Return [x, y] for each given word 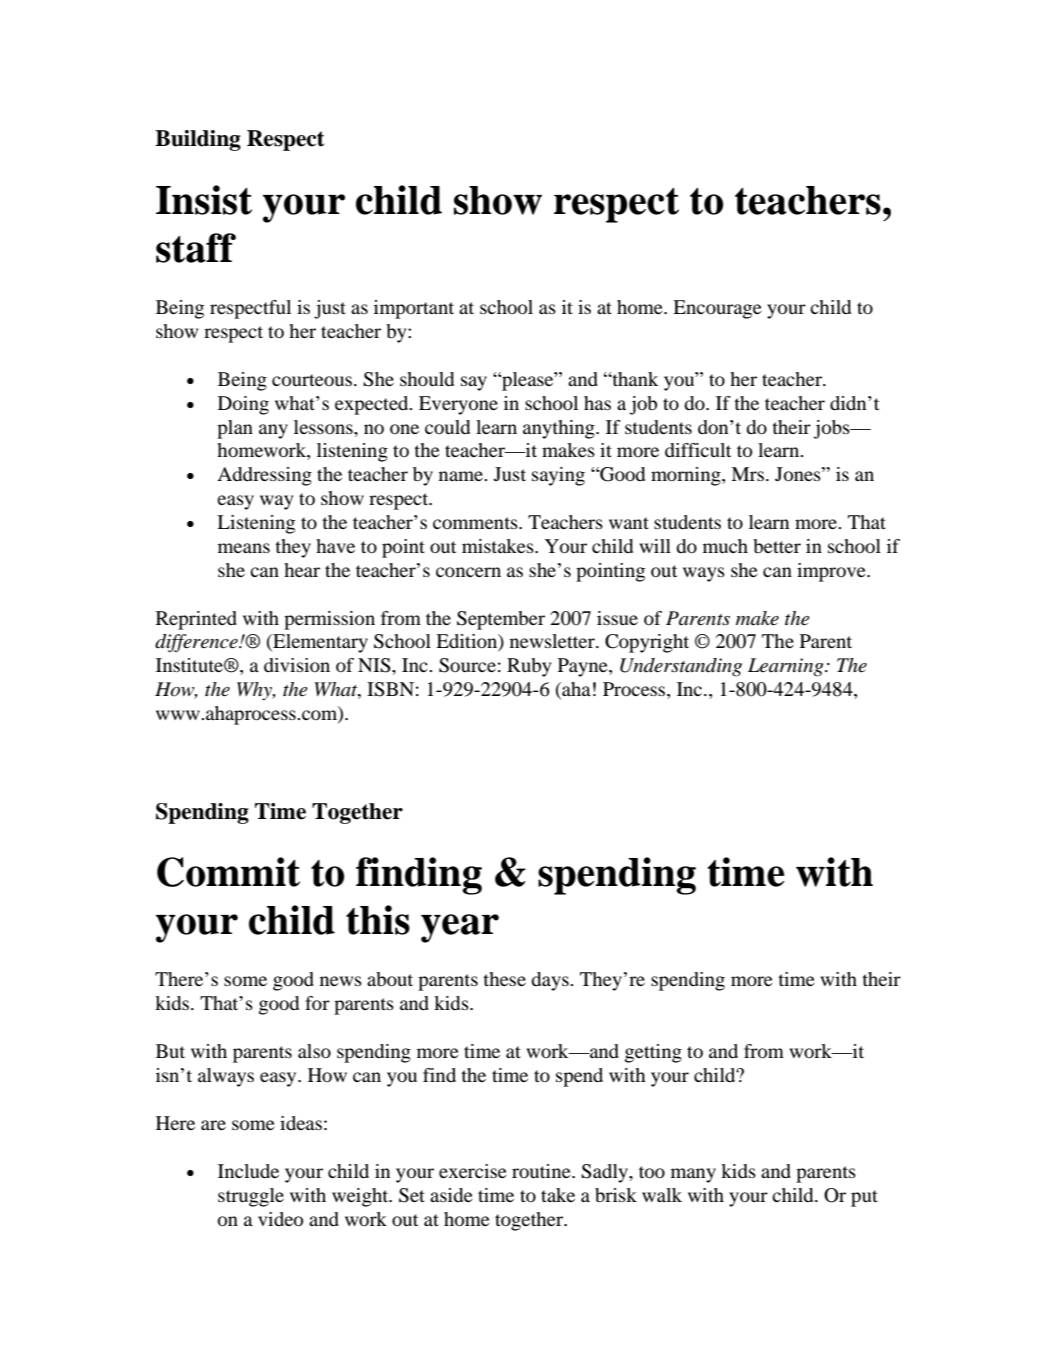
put [864, 1198]
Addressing [264, 476]
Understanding [681, 667]
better [777, 546]
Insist [204, 200]
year [460, 928]
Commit [228, 872]
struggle [251, 1197]
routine [542, 1171]
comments [476, 523]
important [414, 309]
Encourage [717, 309]
